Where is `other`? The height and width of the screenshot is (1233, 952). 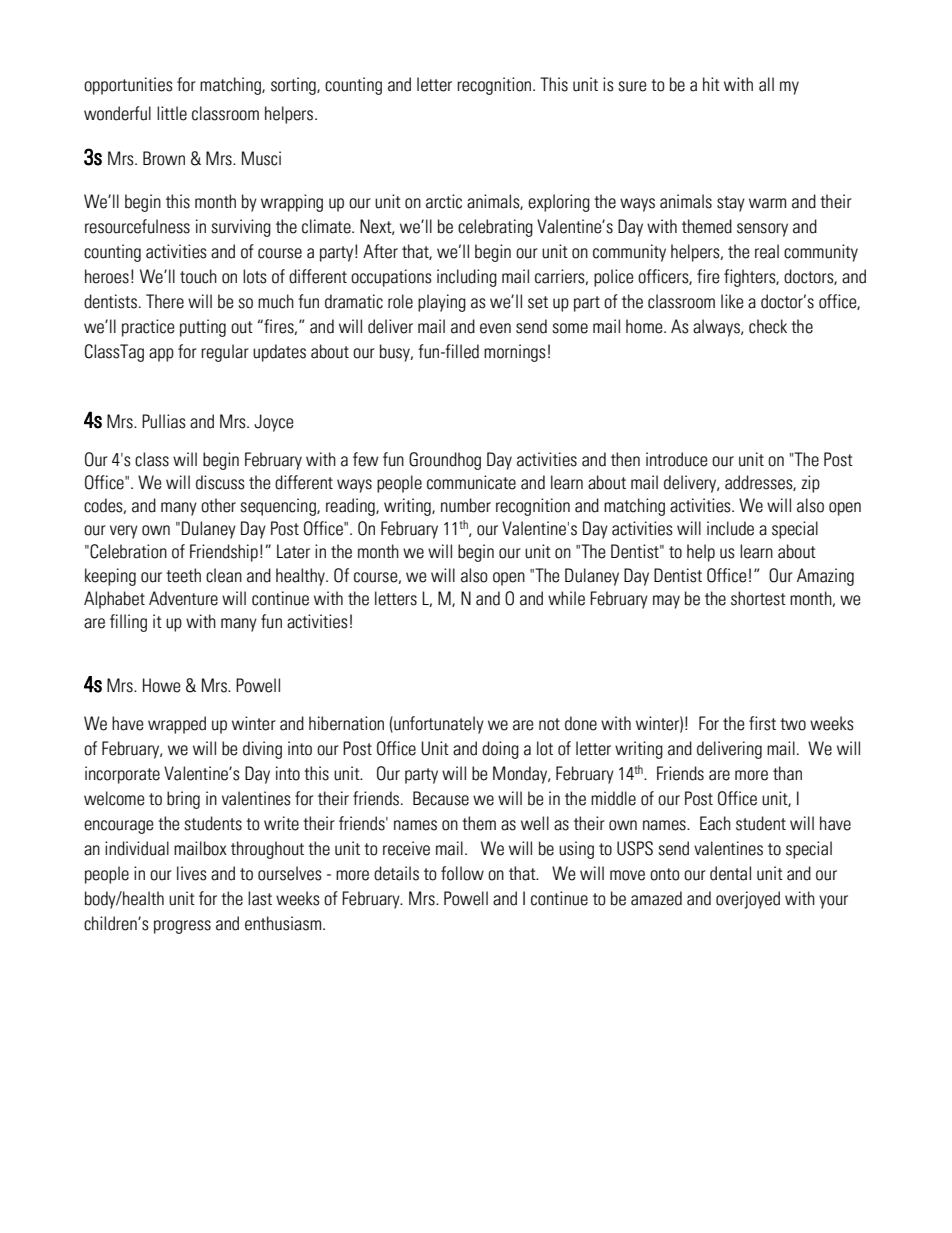
other is located at coordinates (218, 505).
